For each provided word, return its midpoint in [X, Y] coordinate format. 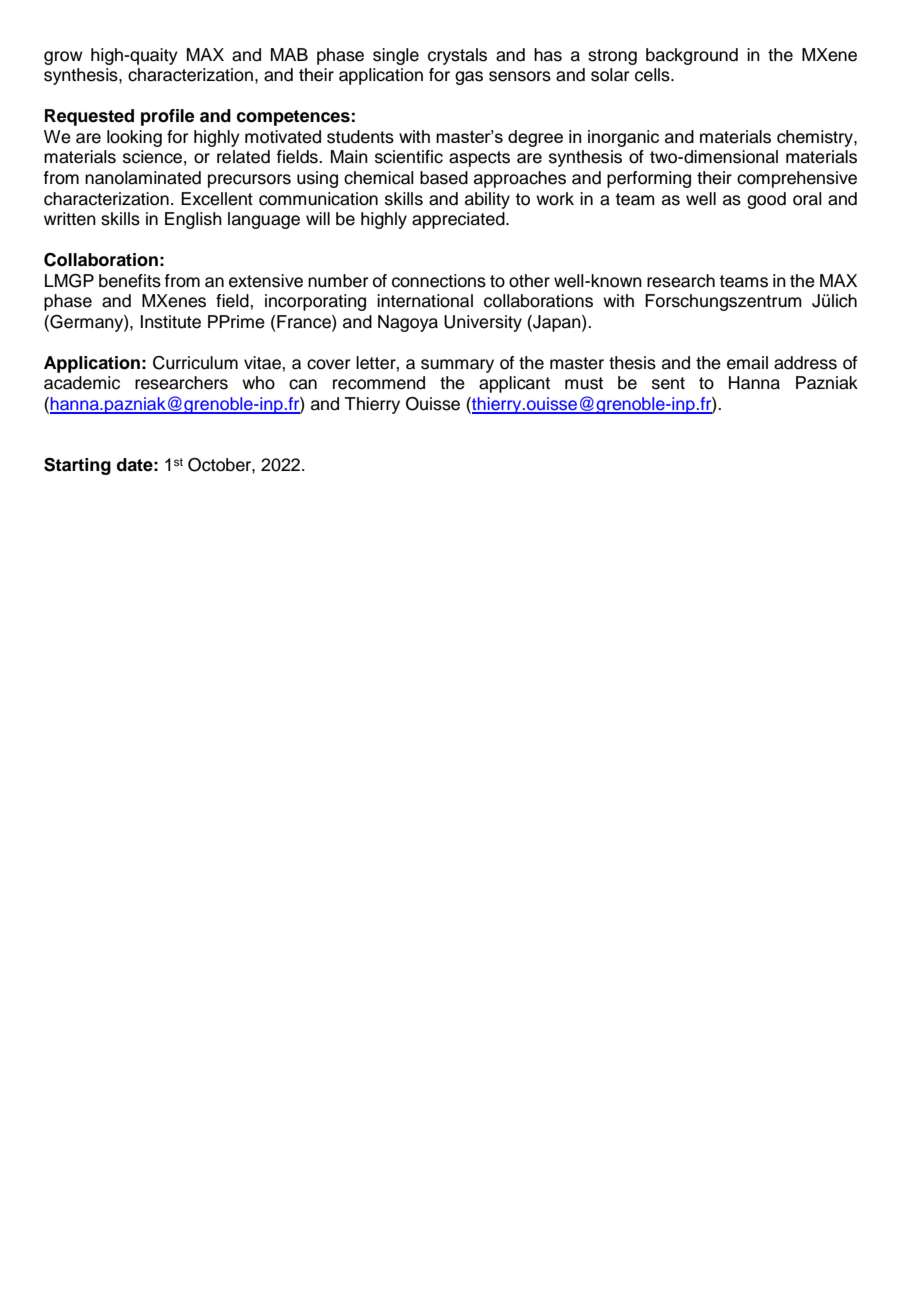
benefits [130, 281]
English [193, 220]
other [529, 281]
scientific [409, 157]
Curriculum [195, 363]
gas [469, 78]
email [747, 363]
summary [457, 366]
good [766, 200]
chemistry [816, 138]
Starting [77, 466]
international [425, 301]
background [692, 56]
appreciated [459, 220]
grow [63, 58]
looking [134, 138]
